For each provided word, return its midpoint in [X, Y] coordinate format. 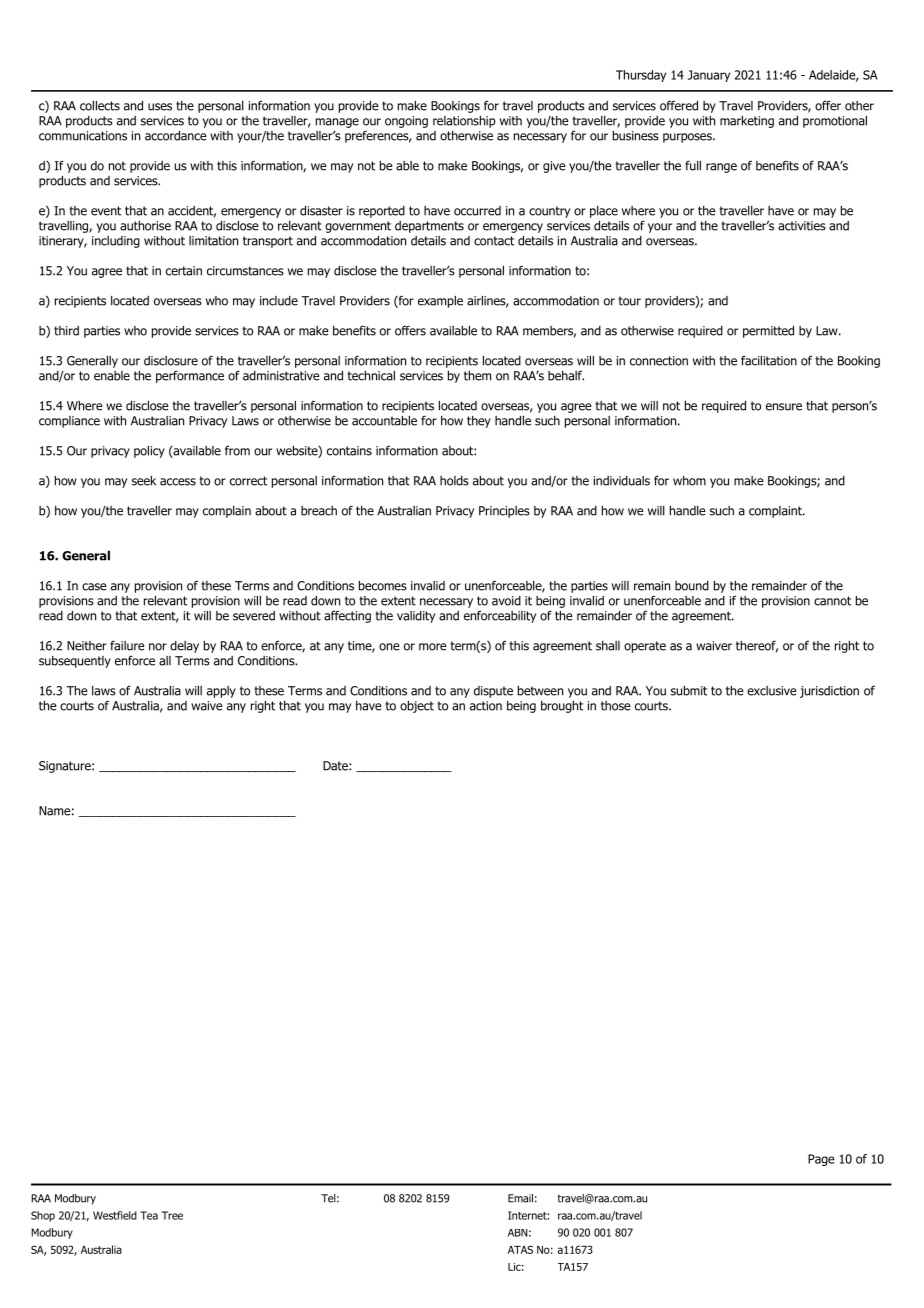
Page [821, 1160]
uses [160, 107]
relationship [464, 122]
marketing [747, 122]
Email [520, 1198]
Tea [149, 1215]
